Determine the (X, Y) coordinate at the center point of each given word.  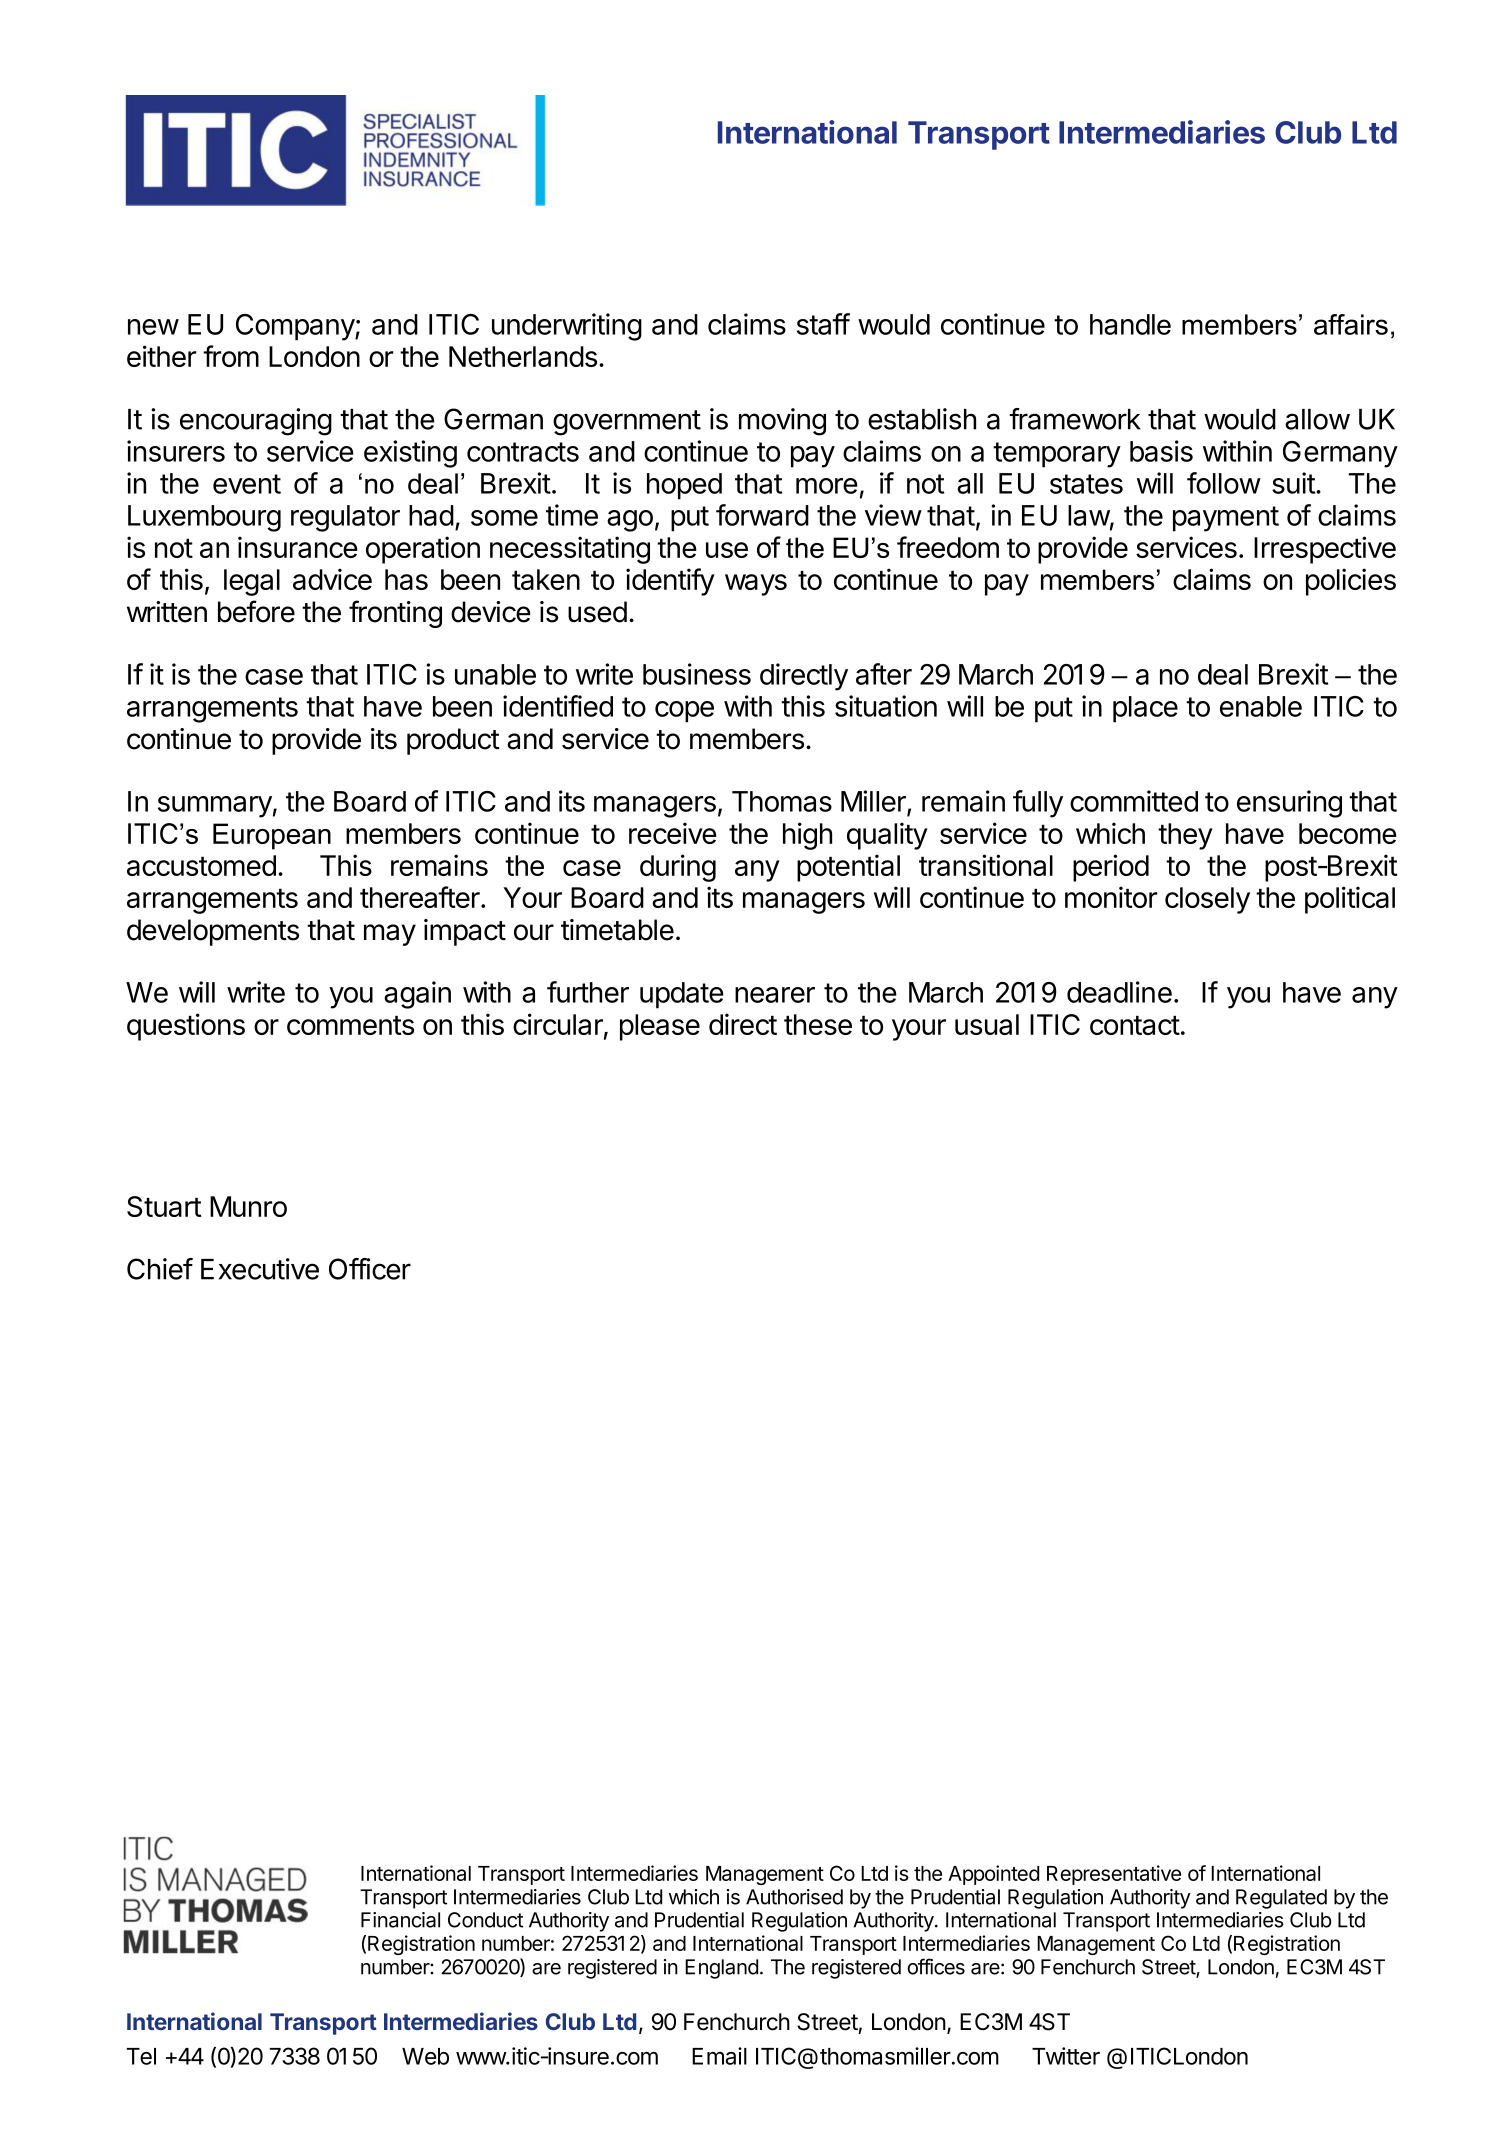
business (697, 674)
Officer (370, 1269)
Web (425, 2056)
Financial (400, 1920)
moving (782, 422)
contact (1135, 1025)
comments (350, 1025)
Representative (1114, 1875)
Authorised (794, 1897)
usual (987, 1024)
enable (1261, 706)
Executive (260, 1269)
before (256, 611)
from (231, 356)
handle (1130, 324)
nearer (775, 995)
